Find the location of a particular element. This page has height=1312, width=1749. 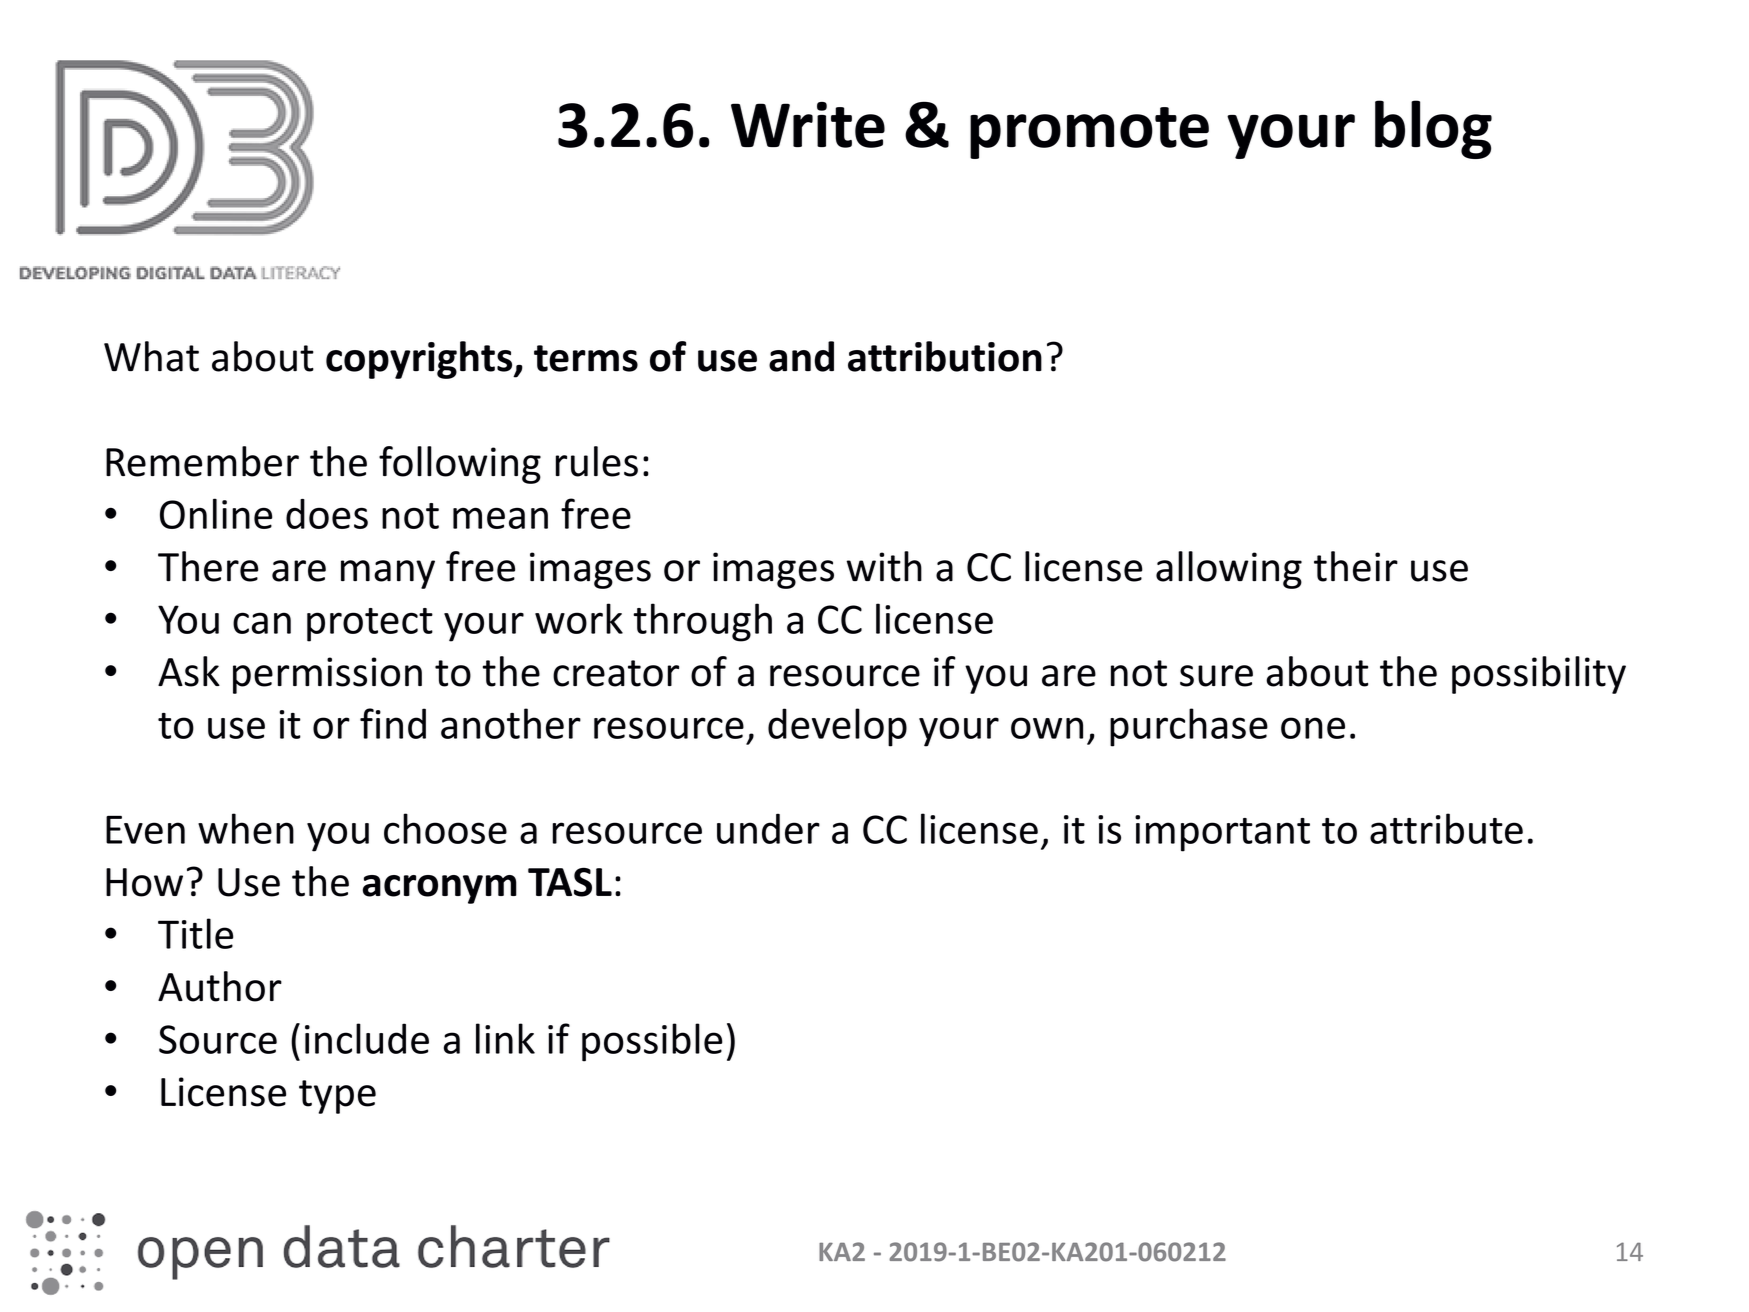

their is located at coordinates (1356, 566).
